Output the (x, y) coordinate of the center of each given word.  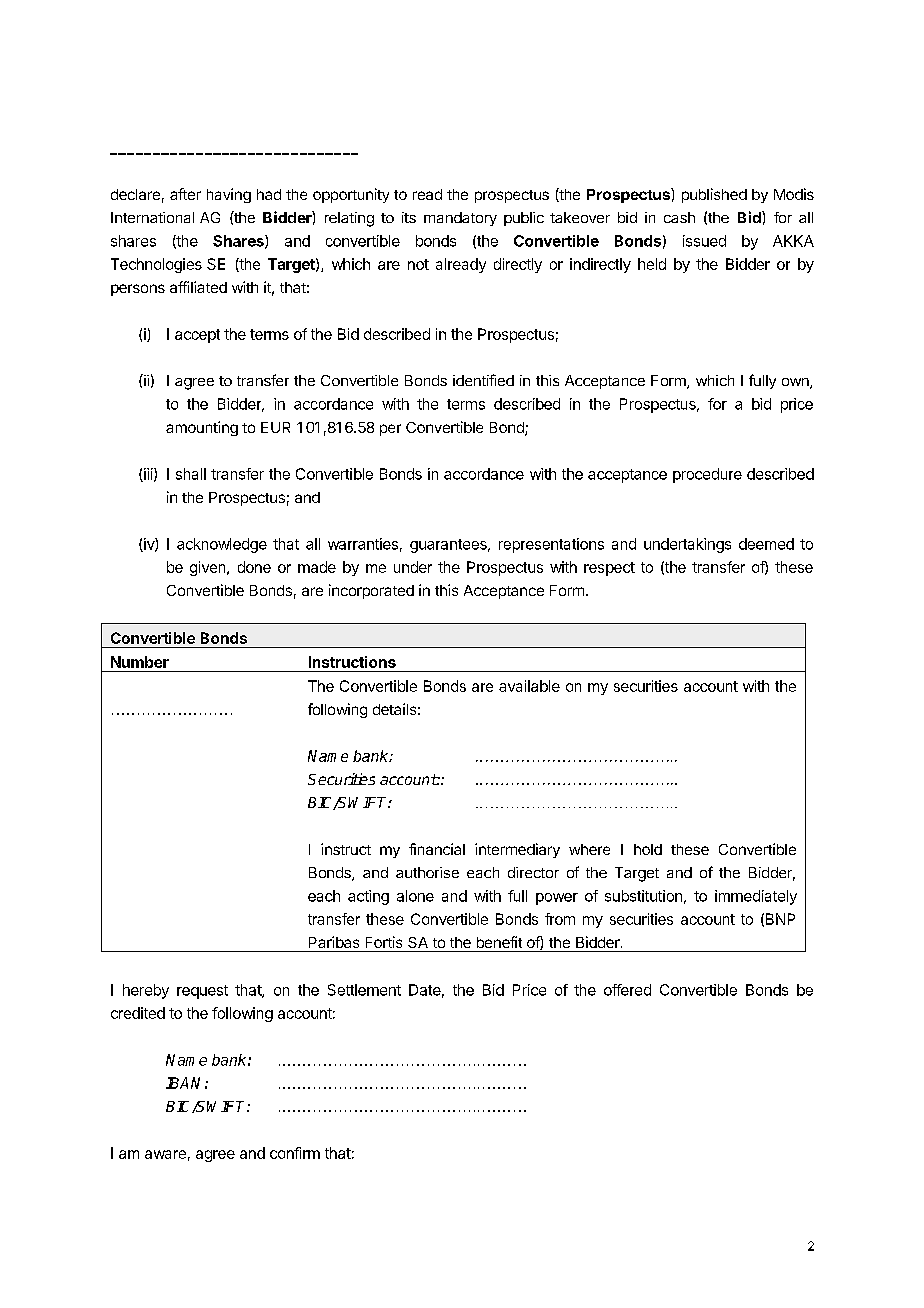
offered (627, 990)
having (229, 195)
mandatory (460, 219)
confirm (295, 1153)
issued (704, 241)
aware (165, 1154)
